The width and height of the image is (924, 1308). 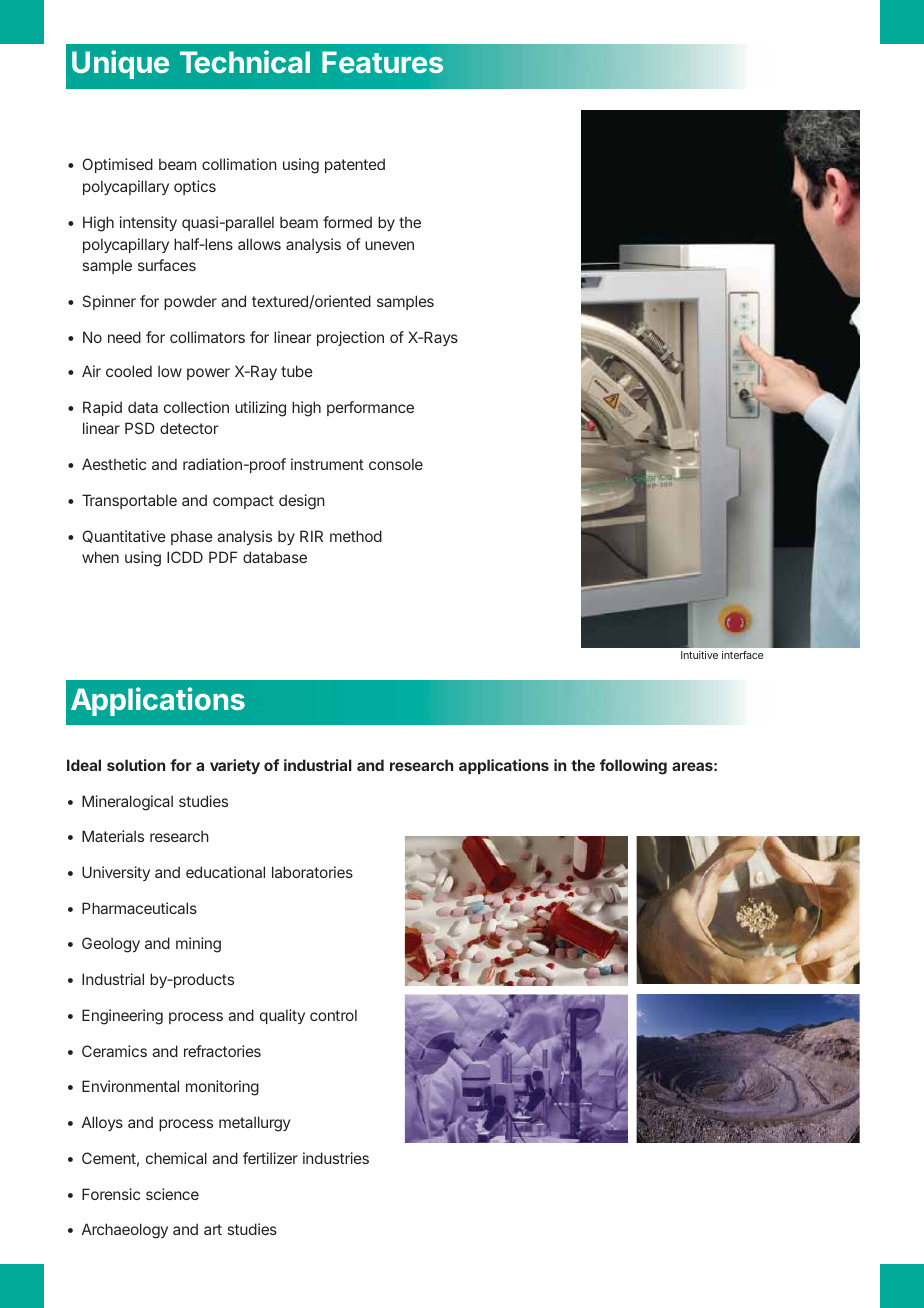 What do you see at coordinates (356, 536) in the image?
I see `method` at bounding box center [356, 536].
